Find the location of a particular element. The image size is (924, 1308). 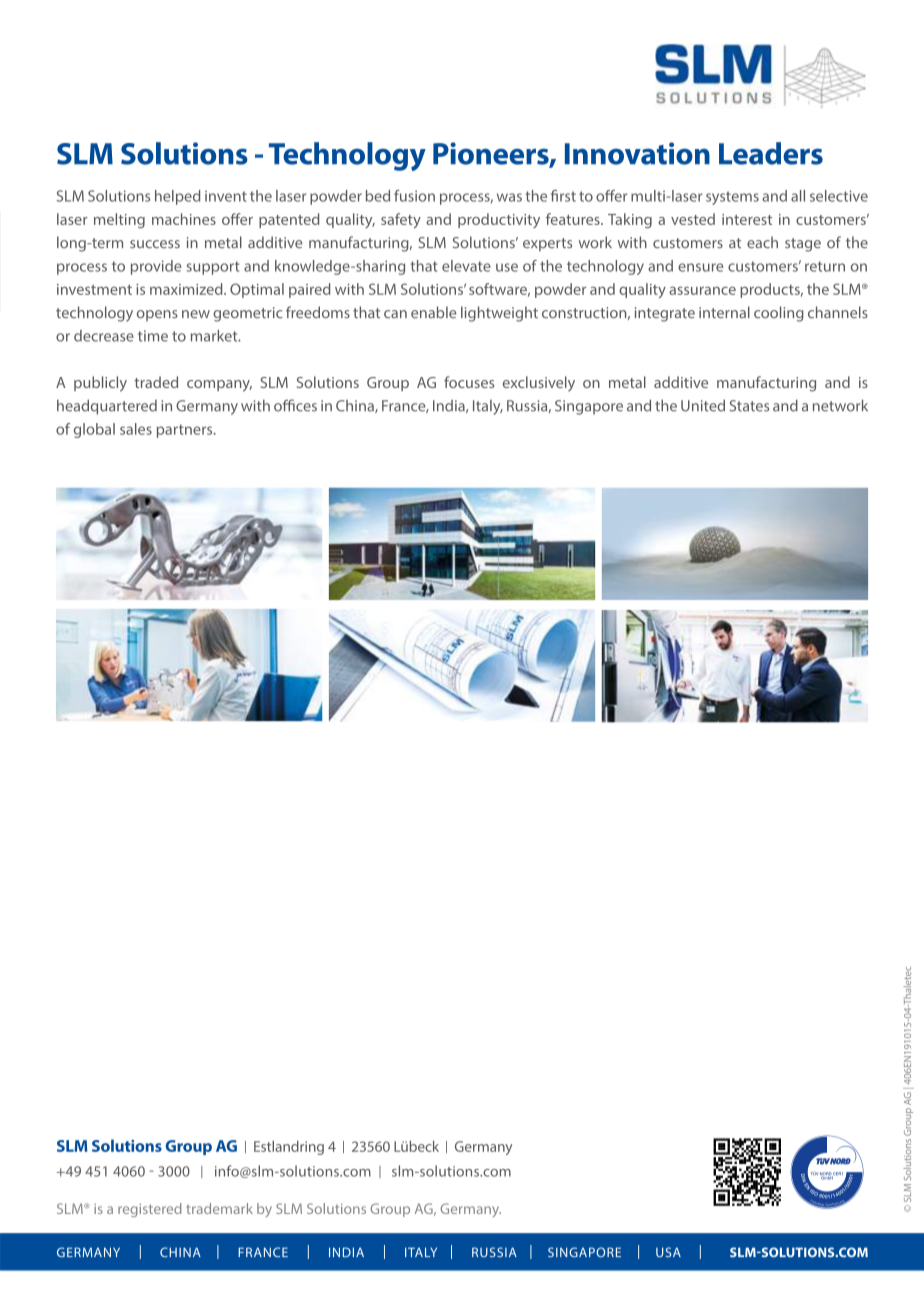

was is located at coordinates (509, 197).
